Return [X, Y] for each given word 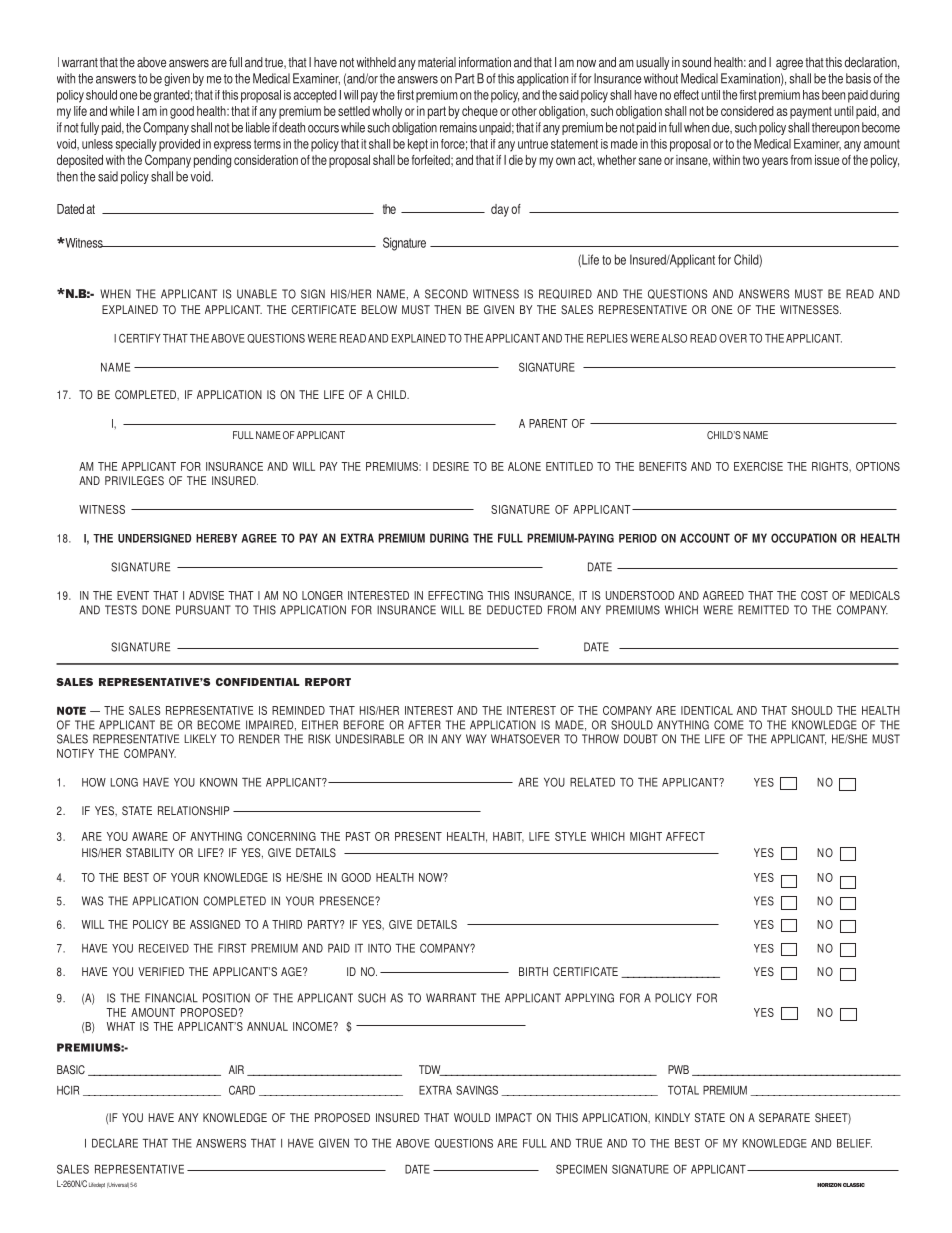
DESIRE [451, 466]
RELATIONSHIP [194, 810]
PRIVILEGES [134, 480]
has [811, 95]
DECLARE [115, 1143]
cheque [480, 112]
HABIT [508, 837]
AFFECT [685, 836]
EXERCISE [758, 466]
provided [179, 145]
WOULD [472, 1118]
